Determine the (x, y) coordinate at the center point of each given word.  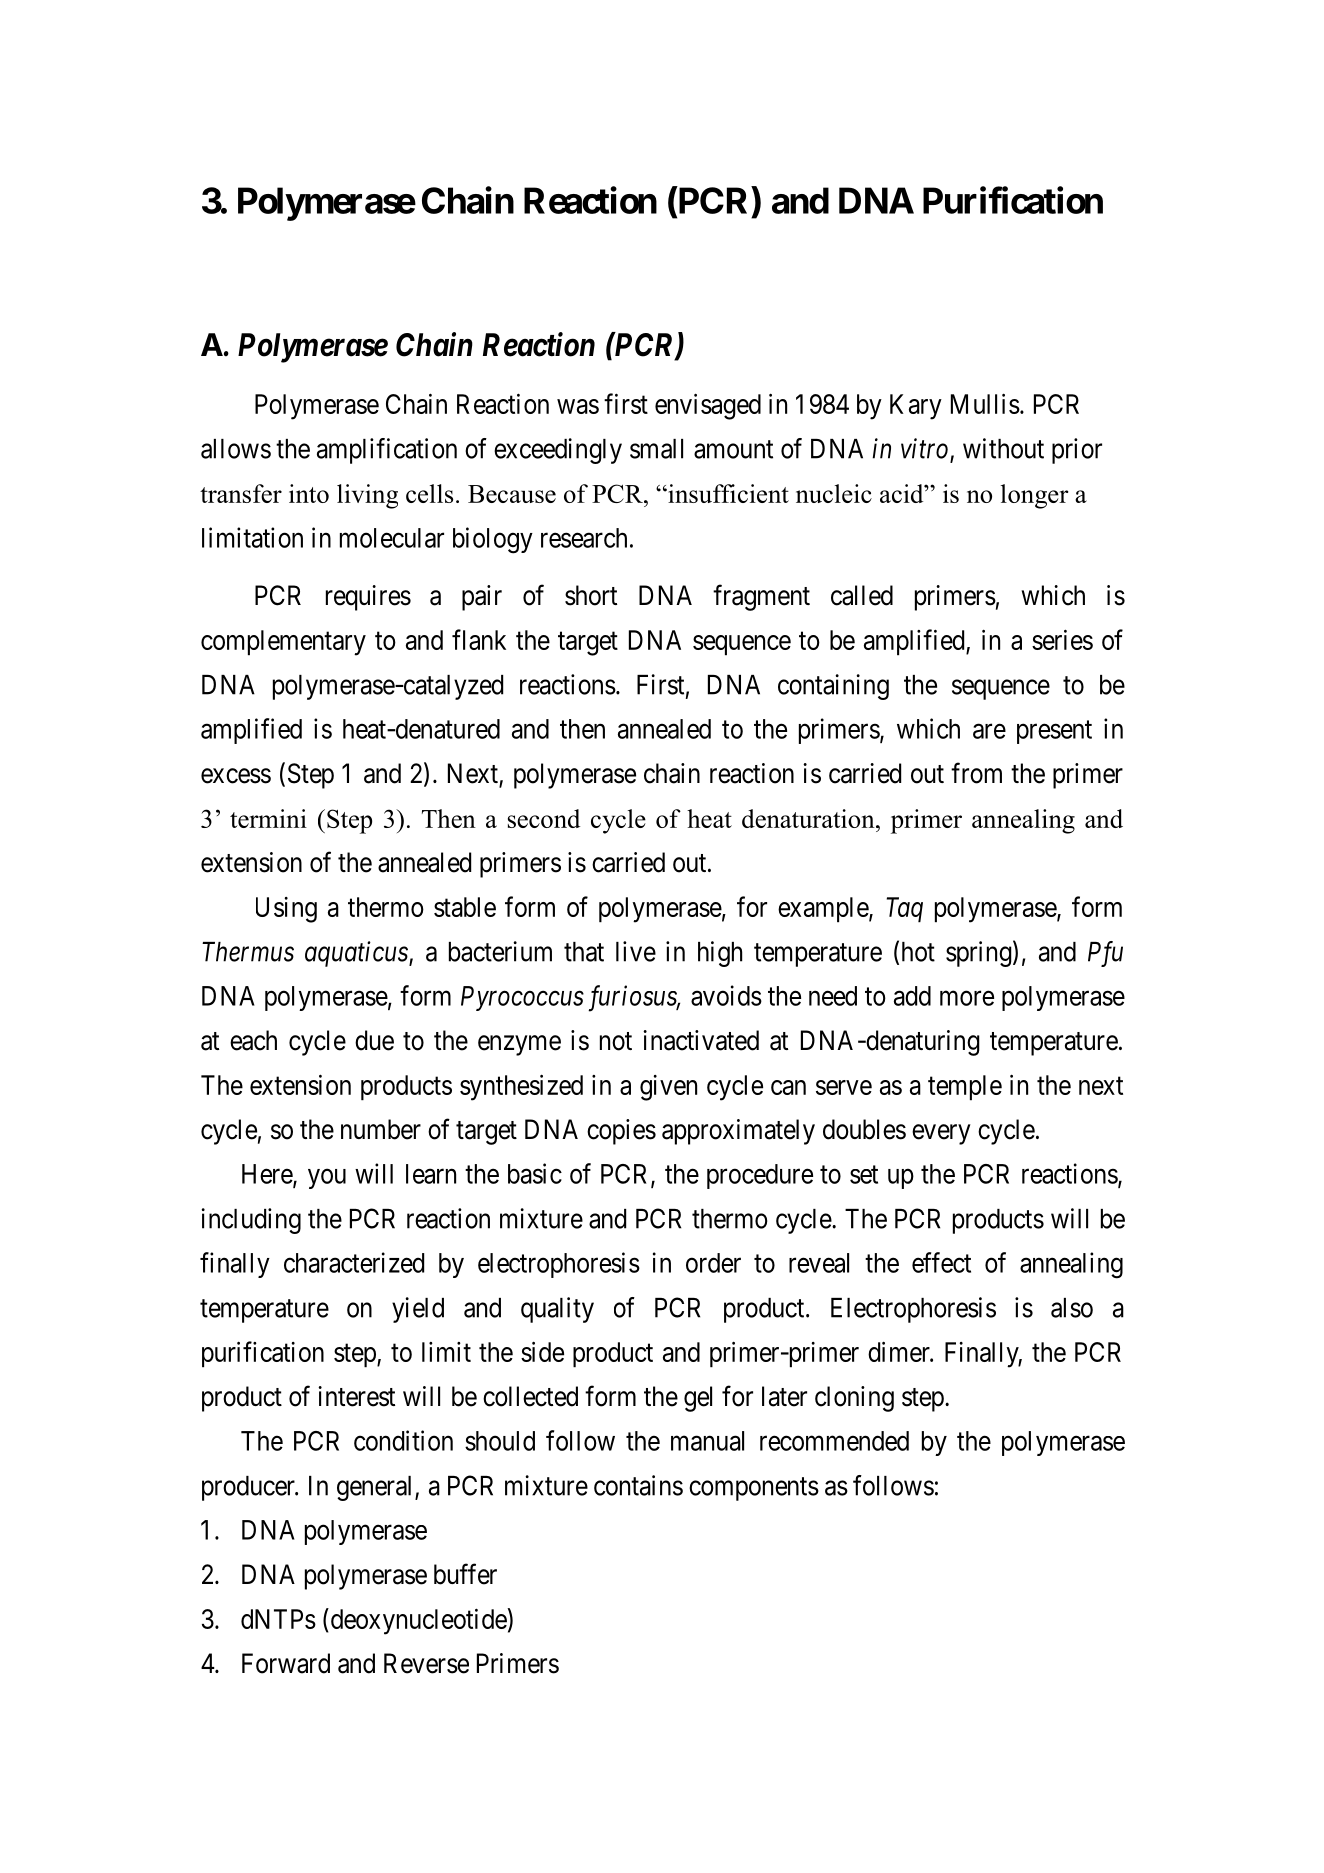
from (976, 773)
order (713, 1263)
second (544, 818)
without (1003, 448)
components (754, 1489)
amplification (387, 451)
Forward (286, 1663)
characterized (354, 1262)
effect (941, 1262)
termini (268, 818)
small (656, 449)
